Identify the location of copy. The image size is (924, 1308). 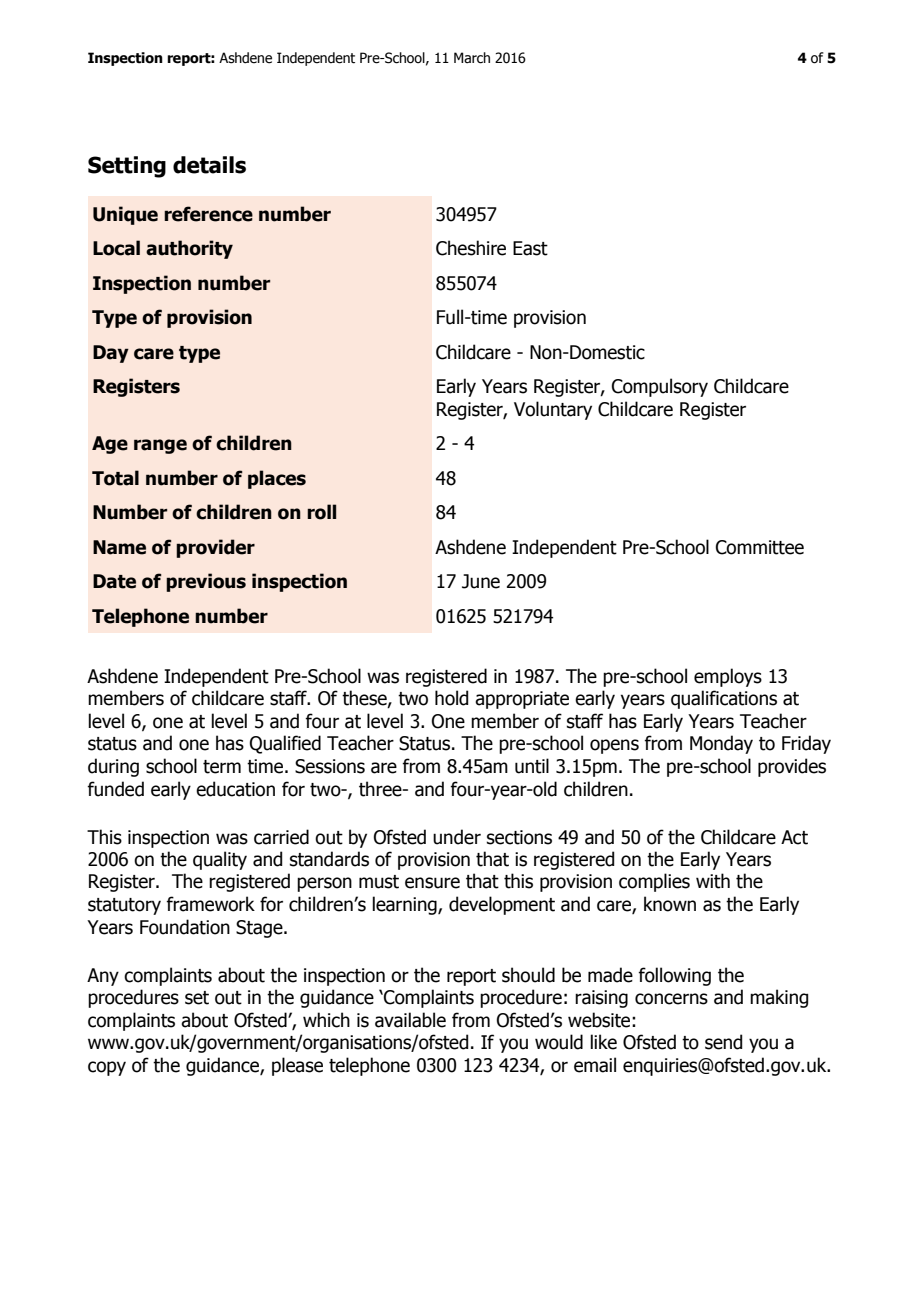
(107, 1068).
